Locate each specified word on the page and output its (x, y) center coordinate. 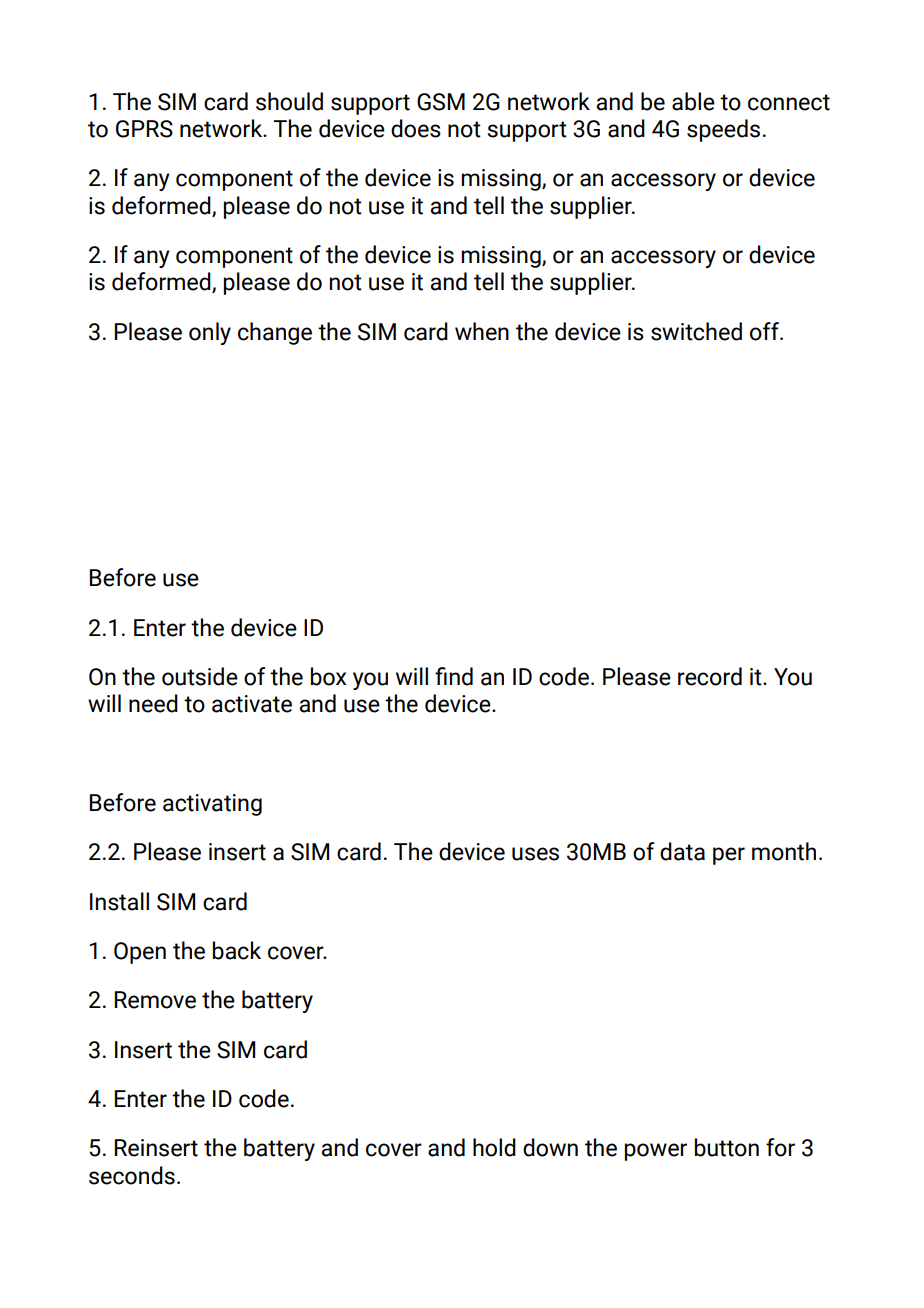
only (210, 333)
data (682, 851)
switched (696, 331)
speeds (723, 130)
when (482, 331)
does (416, 128)
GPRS (144, 129)
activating (212, 805)
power (656, 1152)
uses (535, 854)
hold (494, 1147)
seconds (132, 1175)
